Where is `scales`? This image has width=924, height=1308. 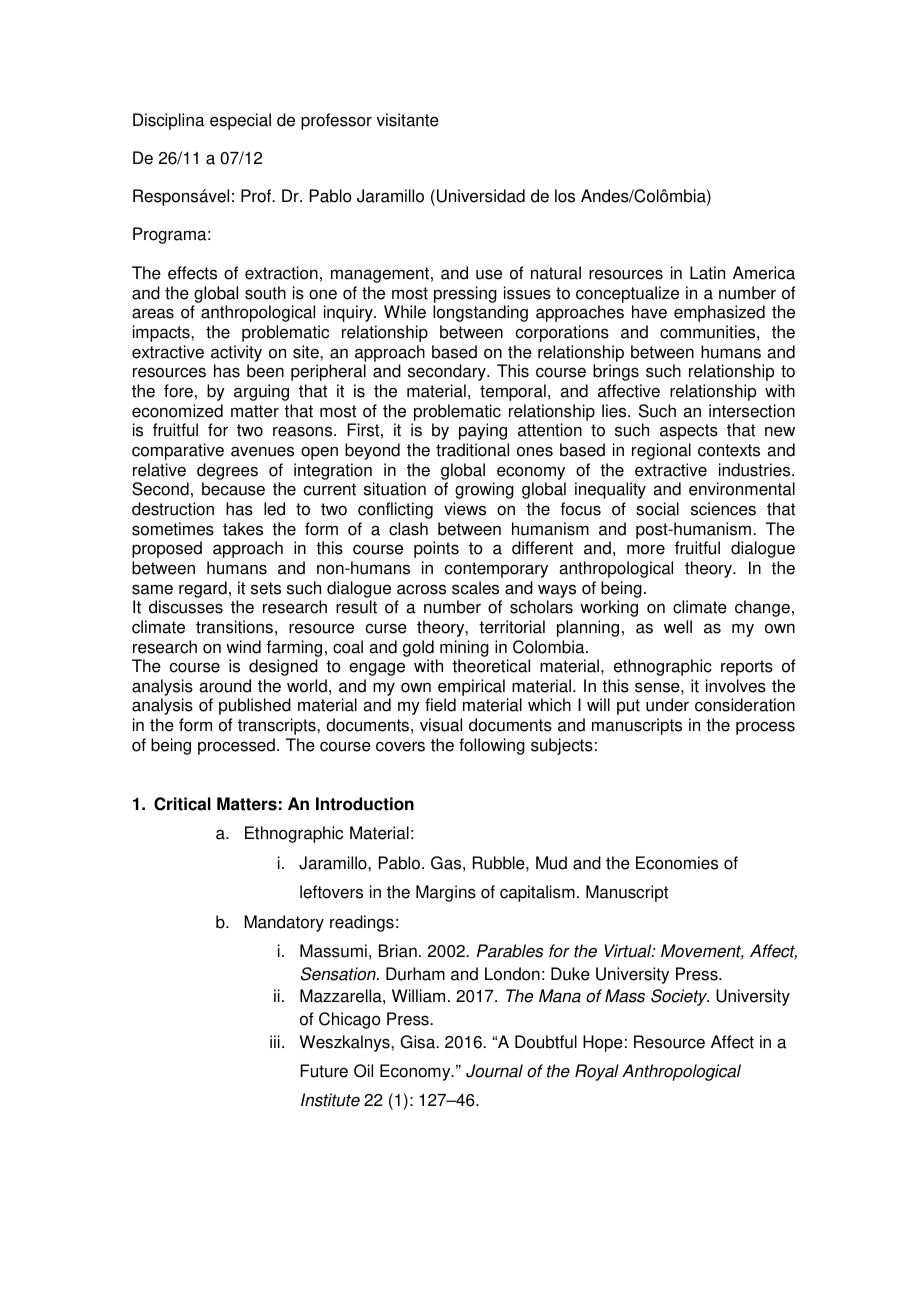 scales is located at coordinates (475, 588).
